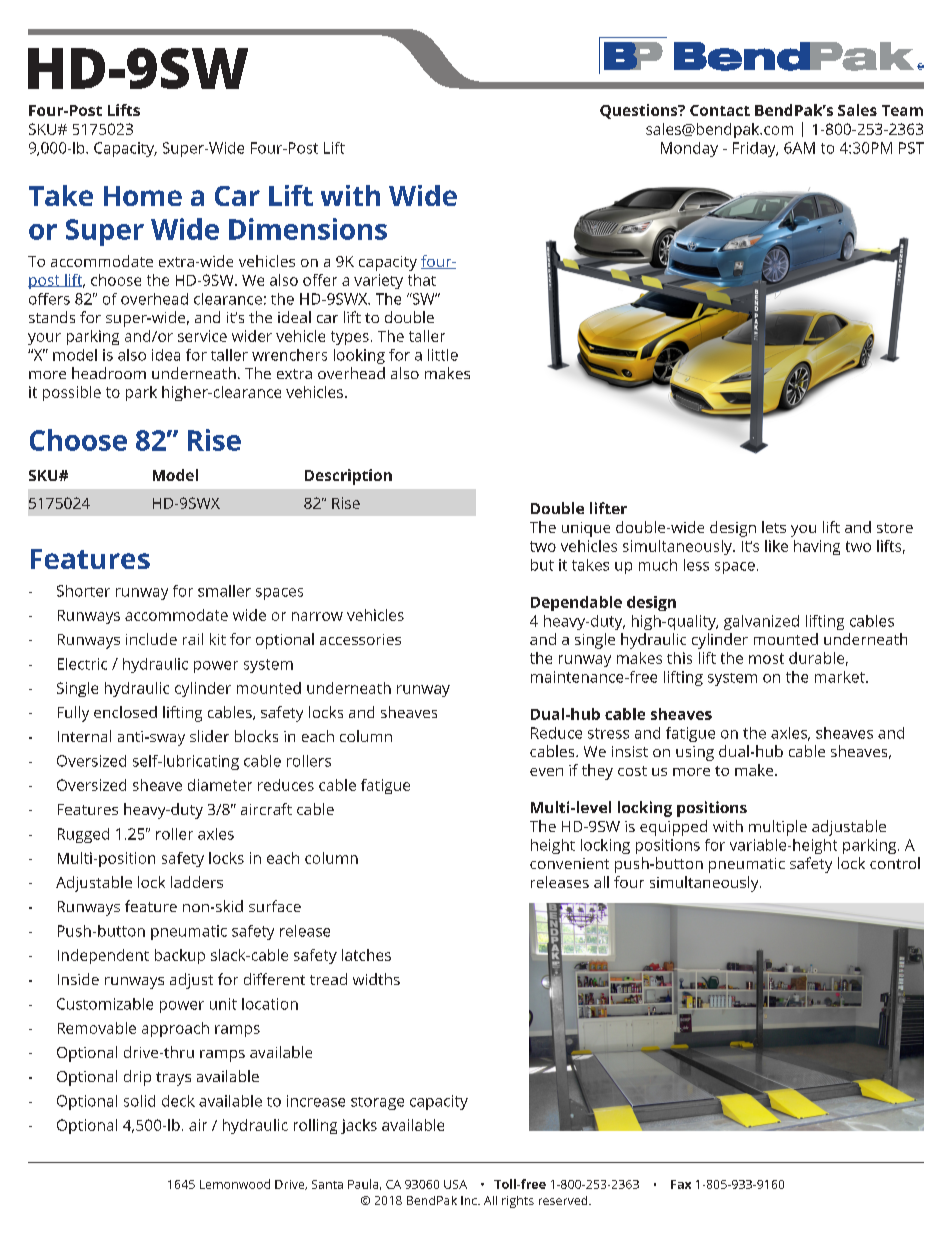 This page has width=952, height=1233. Describe the element at coordinates (83, 591) in the page. I see `Shorter` at that location.
